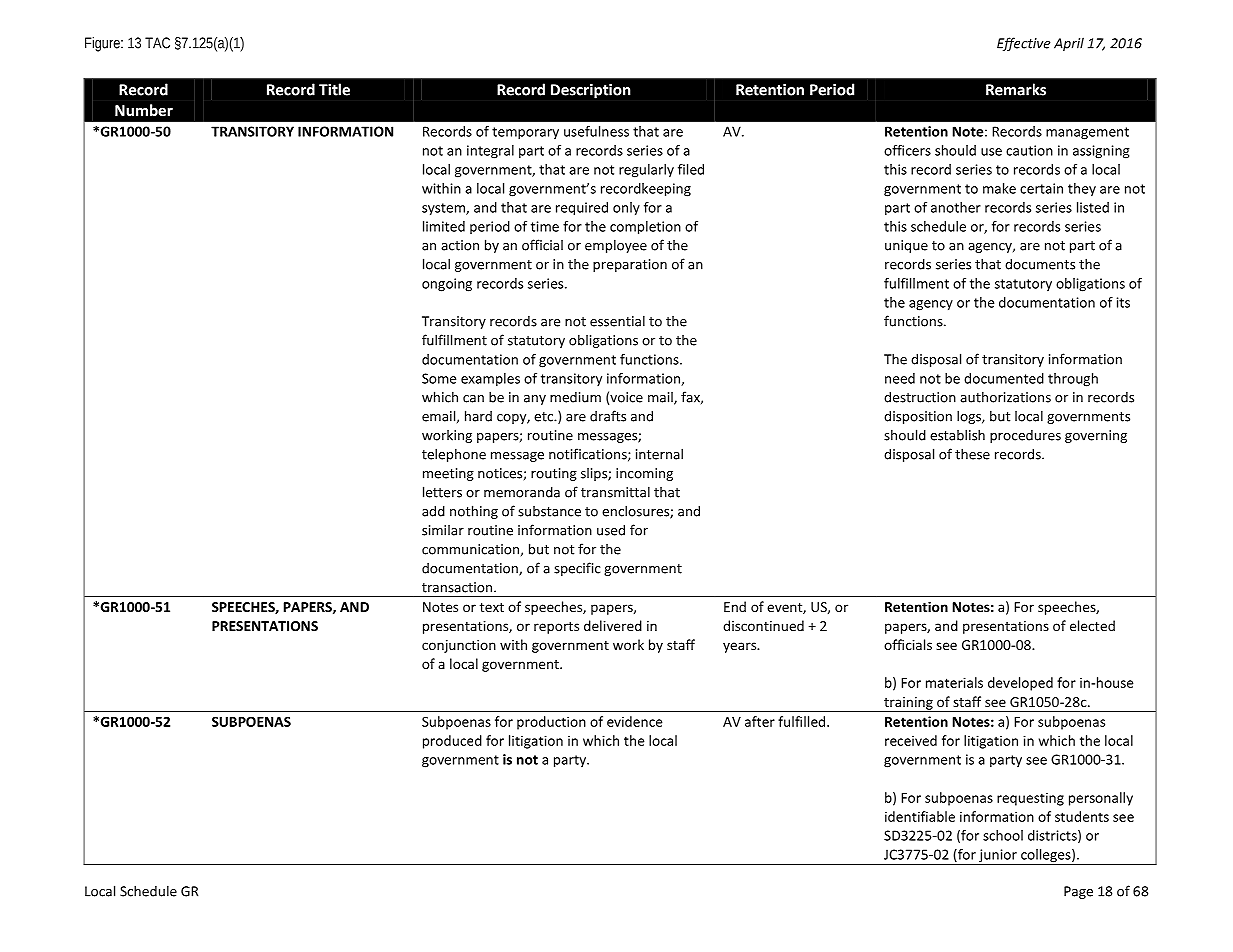 The height and width of the screenshot is (952, 1233). Describe the element at coordinates (447, 285) in the screenshot. I see `ongoing` at that location.
